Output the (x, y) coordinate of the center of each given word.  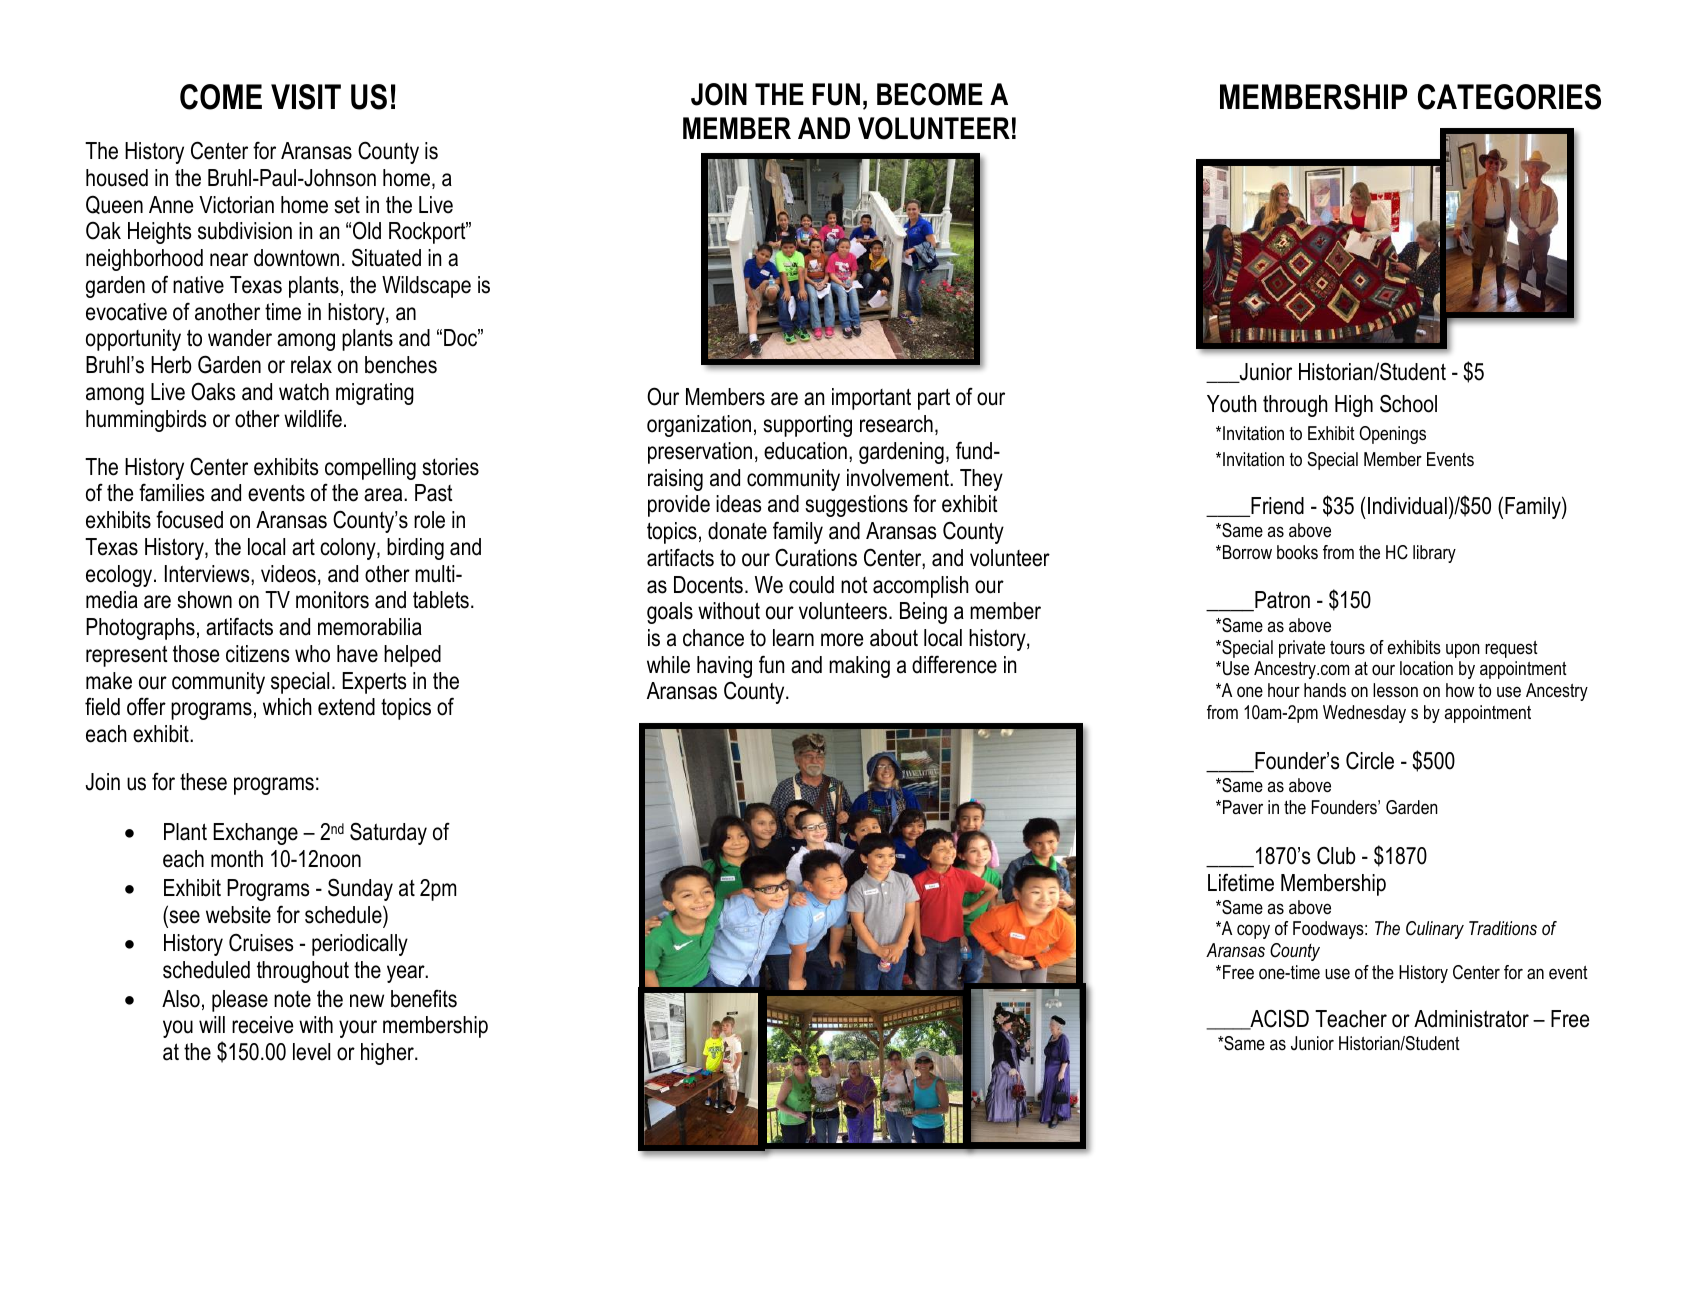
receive (262, 1025)
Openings (1393, 435)
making (859, 667)
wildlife (313, 418)
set (347, 205)
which (287, 707)
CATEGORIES (1509, 97)
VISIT (306, 97)
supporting (807, 426)
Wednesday (1364, 714)
